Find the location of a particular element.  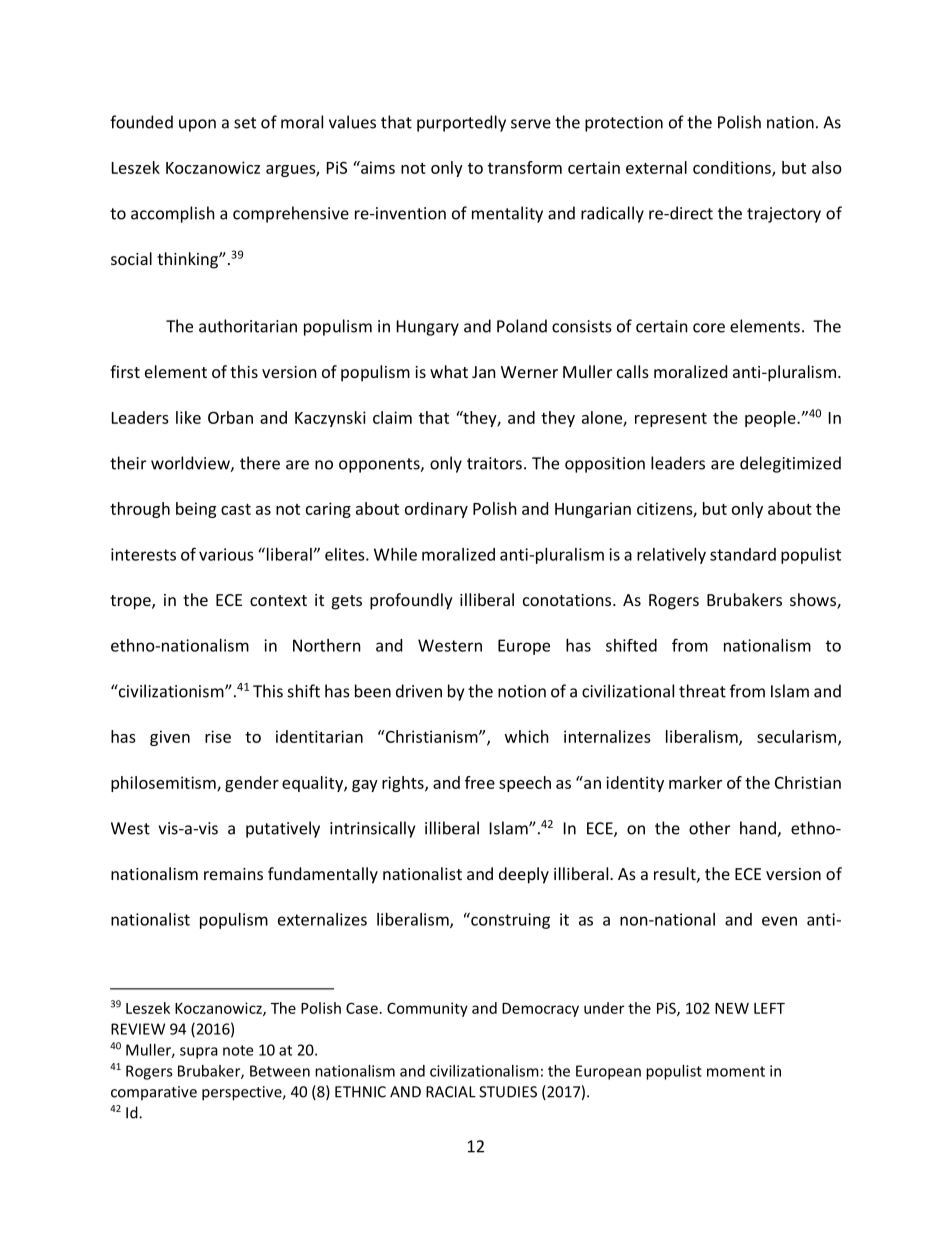

supra is located at coordinates (199, 1053).
